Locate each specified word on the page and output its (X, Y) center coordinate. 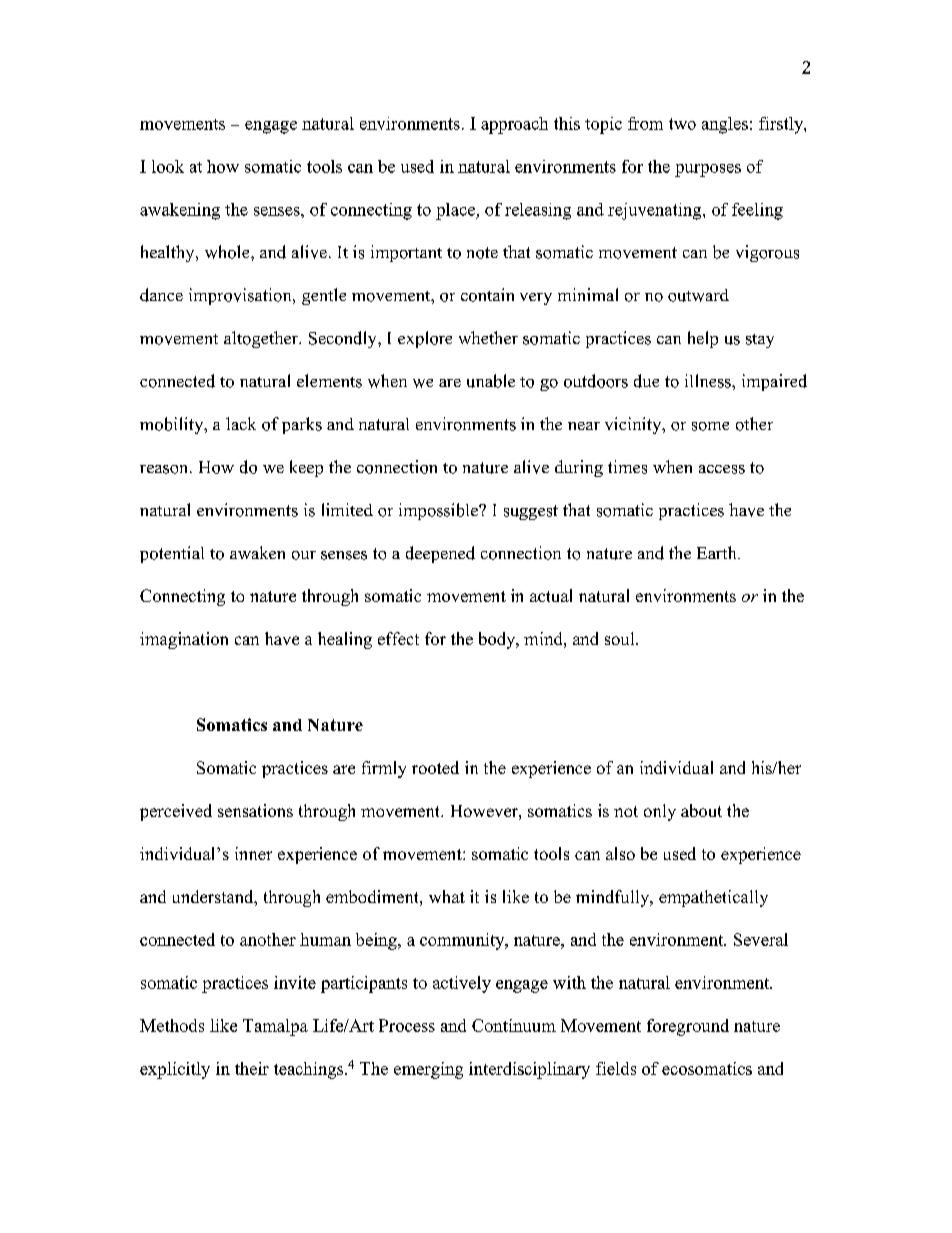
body (498, 640)
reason (165, 469)
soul (621, 638)
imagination (184, 640)
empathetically (713, 898)
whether (488, 337)
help (703, 339)
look (168, 166)
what (447, 896)
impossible (439, 511)
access (722, 469)
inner (253, 853)
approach (514, 125)
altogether (262, 339)
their (252, 1068)
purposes (708, 170)
